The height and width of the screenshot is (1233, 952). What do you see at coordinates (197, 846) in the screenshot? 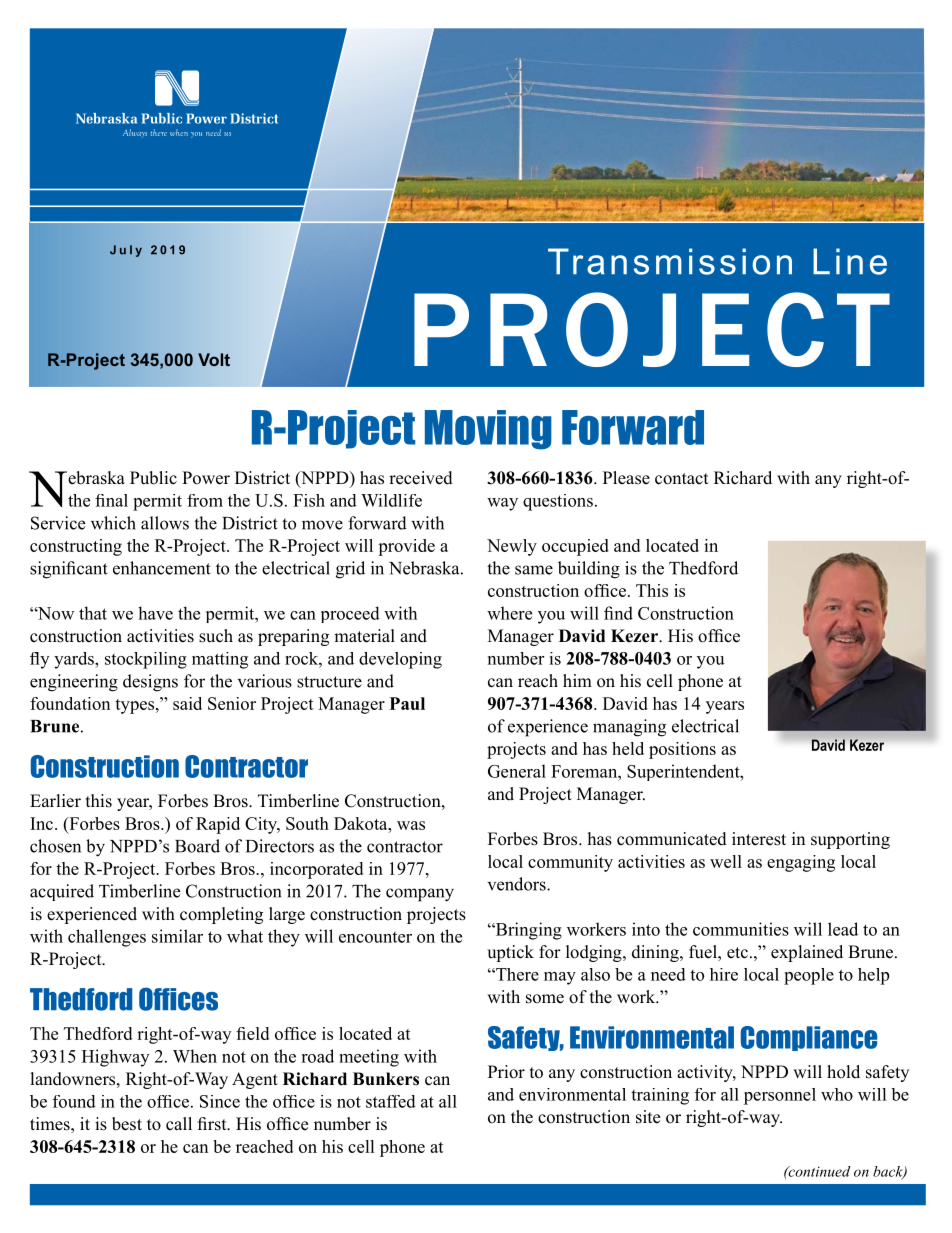
I see `Board` at bounding box center [197, 846].
